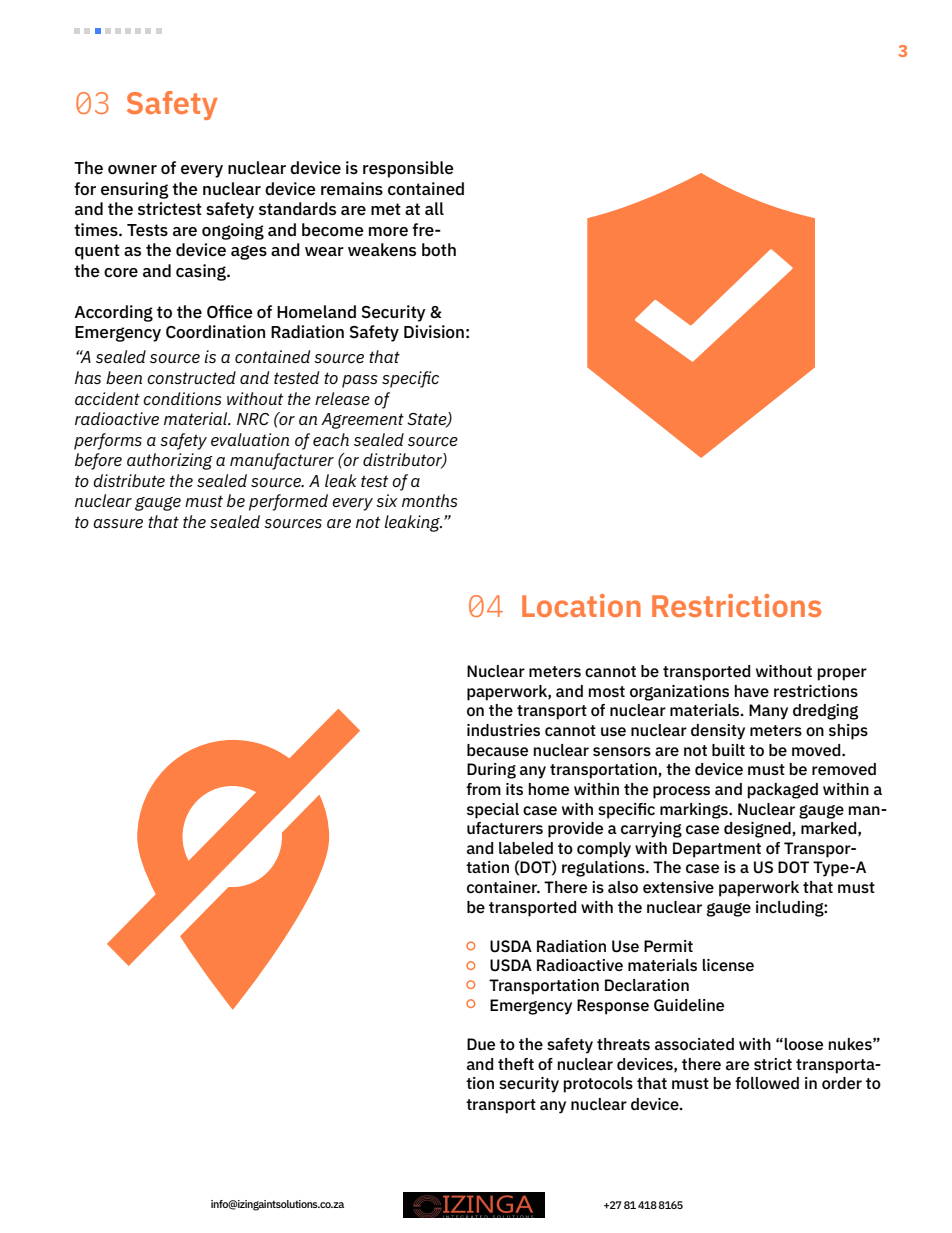  I want to click on months, so click(430, 500).
